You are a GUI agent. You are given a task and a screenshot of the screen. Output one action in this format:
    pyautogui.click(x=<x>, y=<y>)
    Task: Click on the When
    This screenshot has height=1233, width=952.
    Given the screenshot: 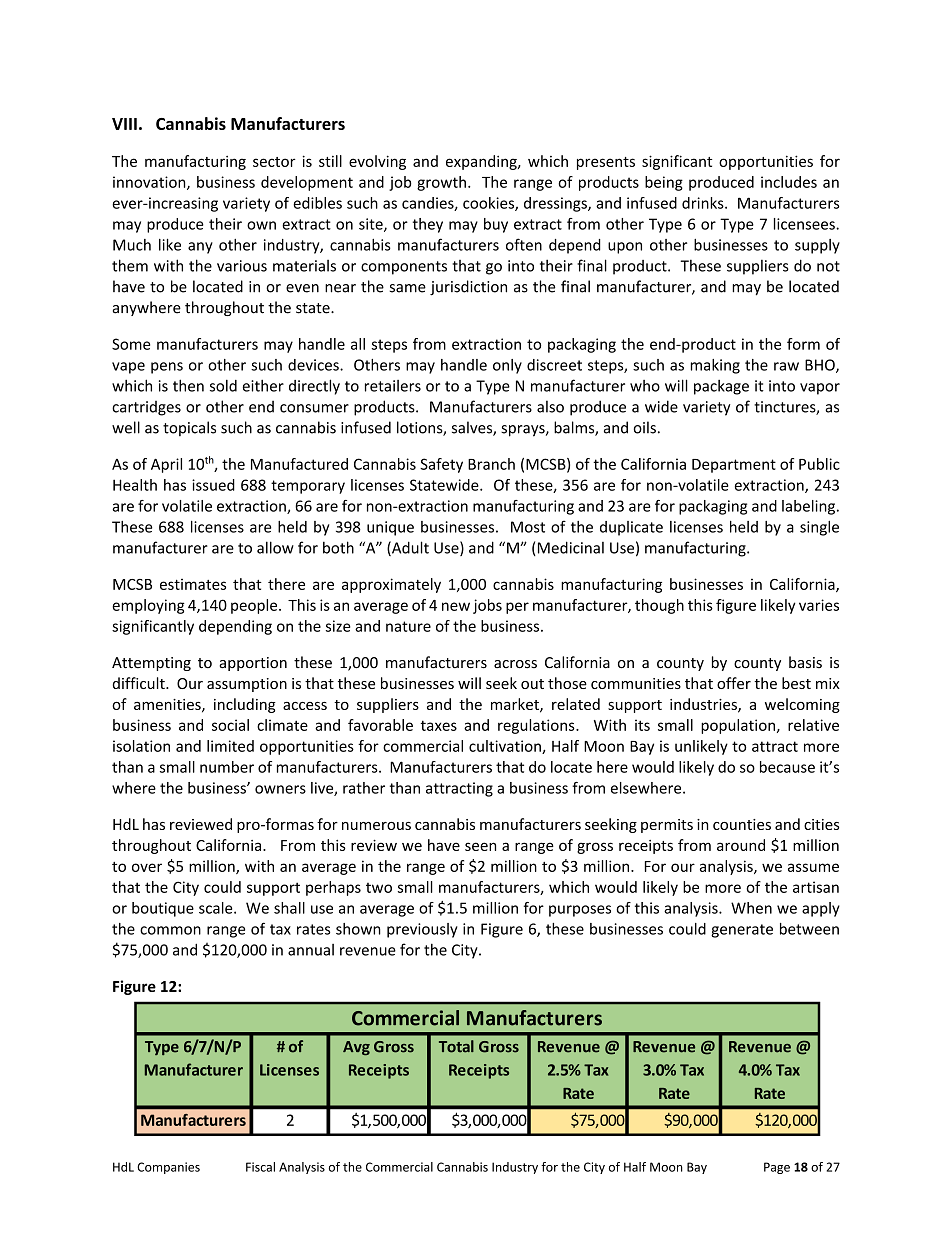 What is the action you would take?
    pyautogui.click(x=751, y=908)
